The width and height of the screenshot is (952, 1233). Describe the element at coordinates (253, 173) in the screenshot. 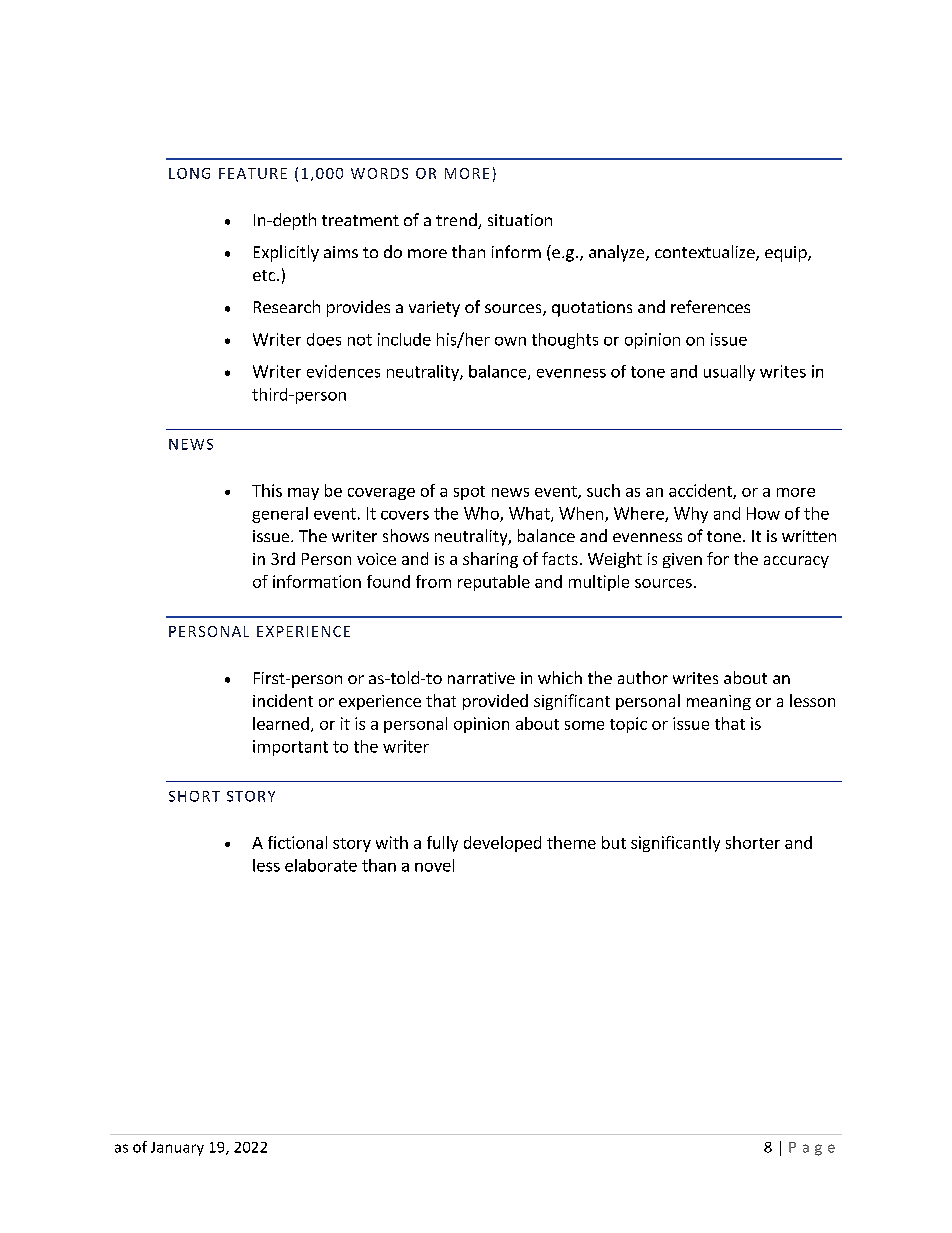

I see `FEATURE` at that location.
